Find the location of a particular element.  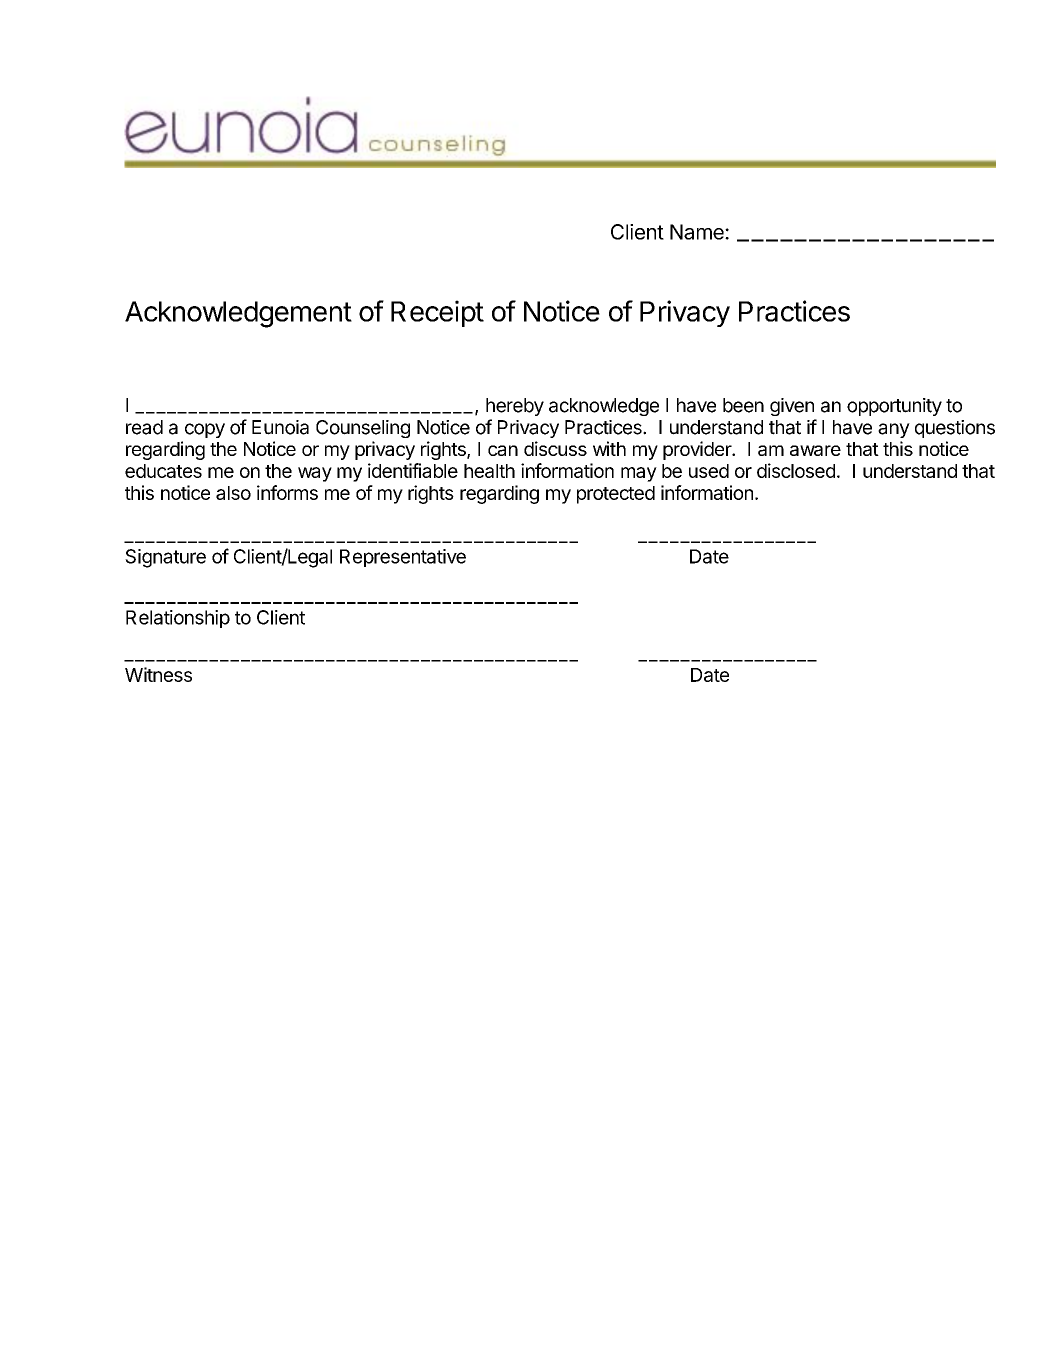

protected is located at coordinates (616, 495).
